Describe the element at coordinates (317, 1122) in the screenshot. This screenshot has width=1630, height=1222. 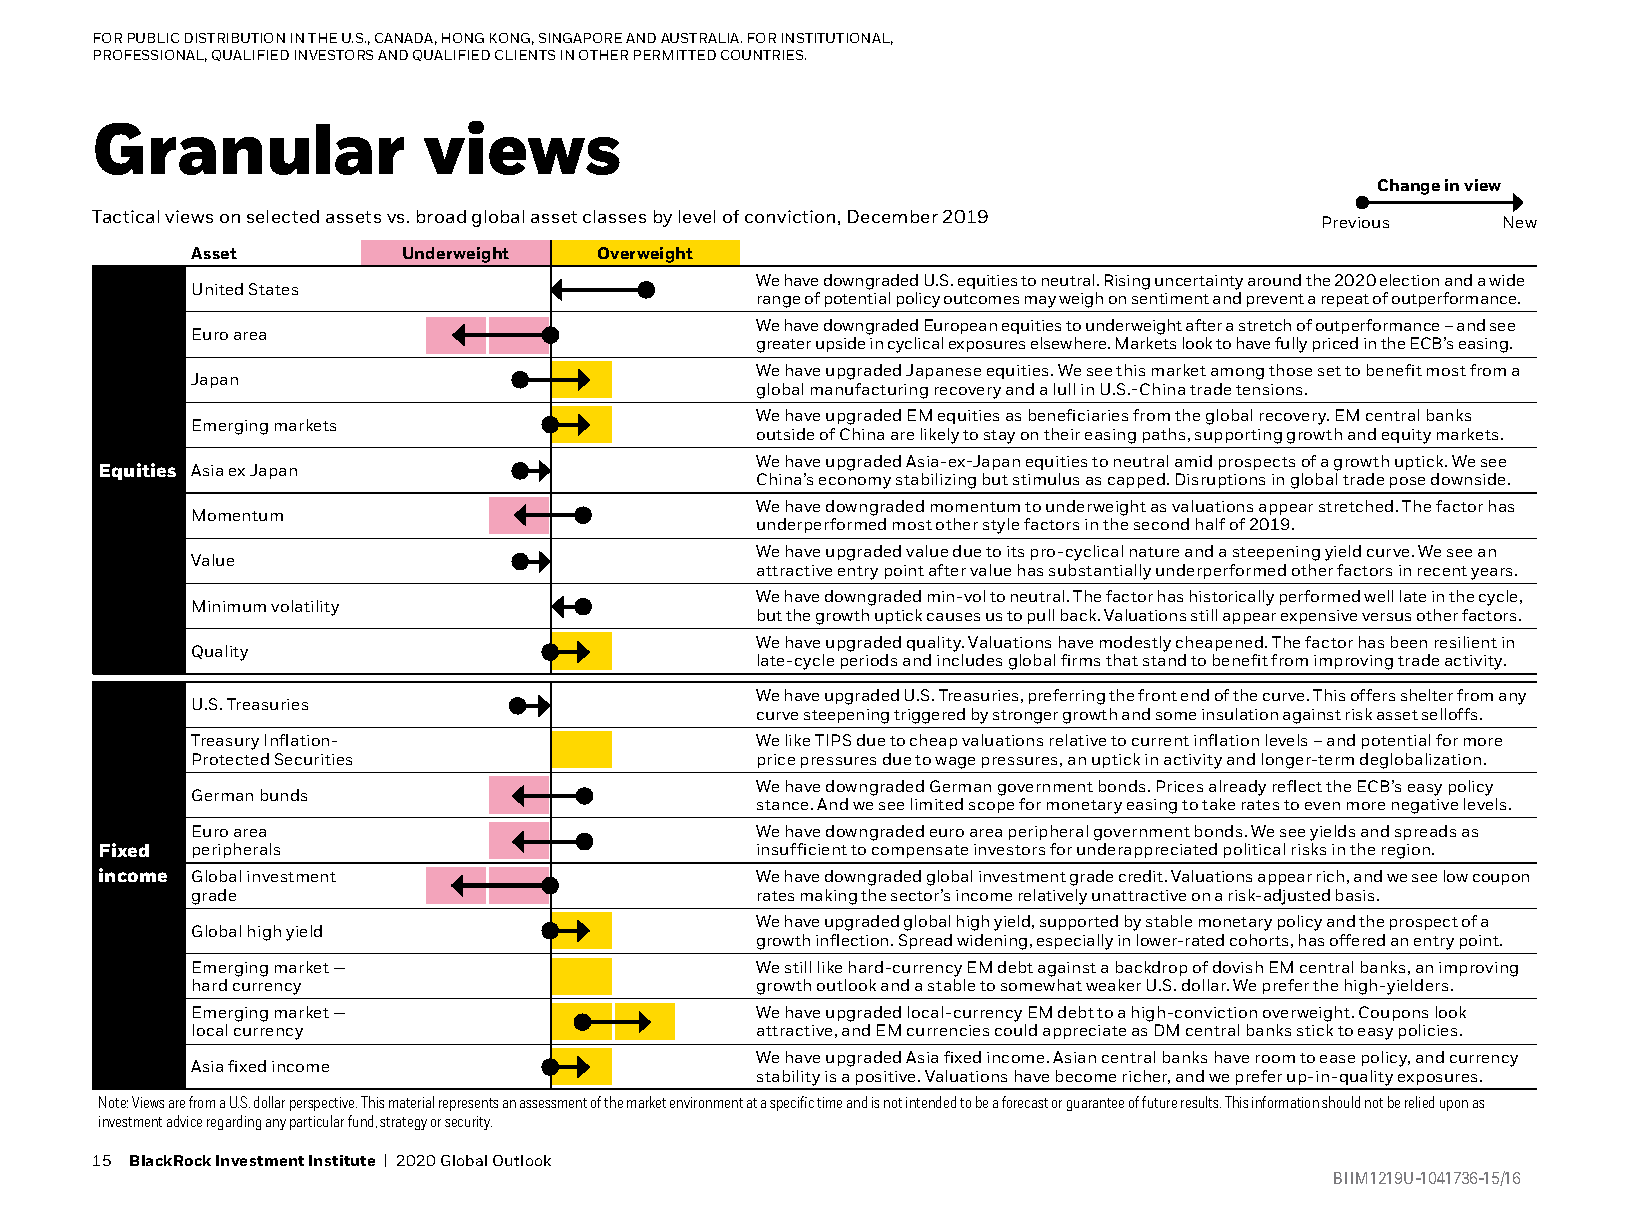
I see `particular` at that location.
